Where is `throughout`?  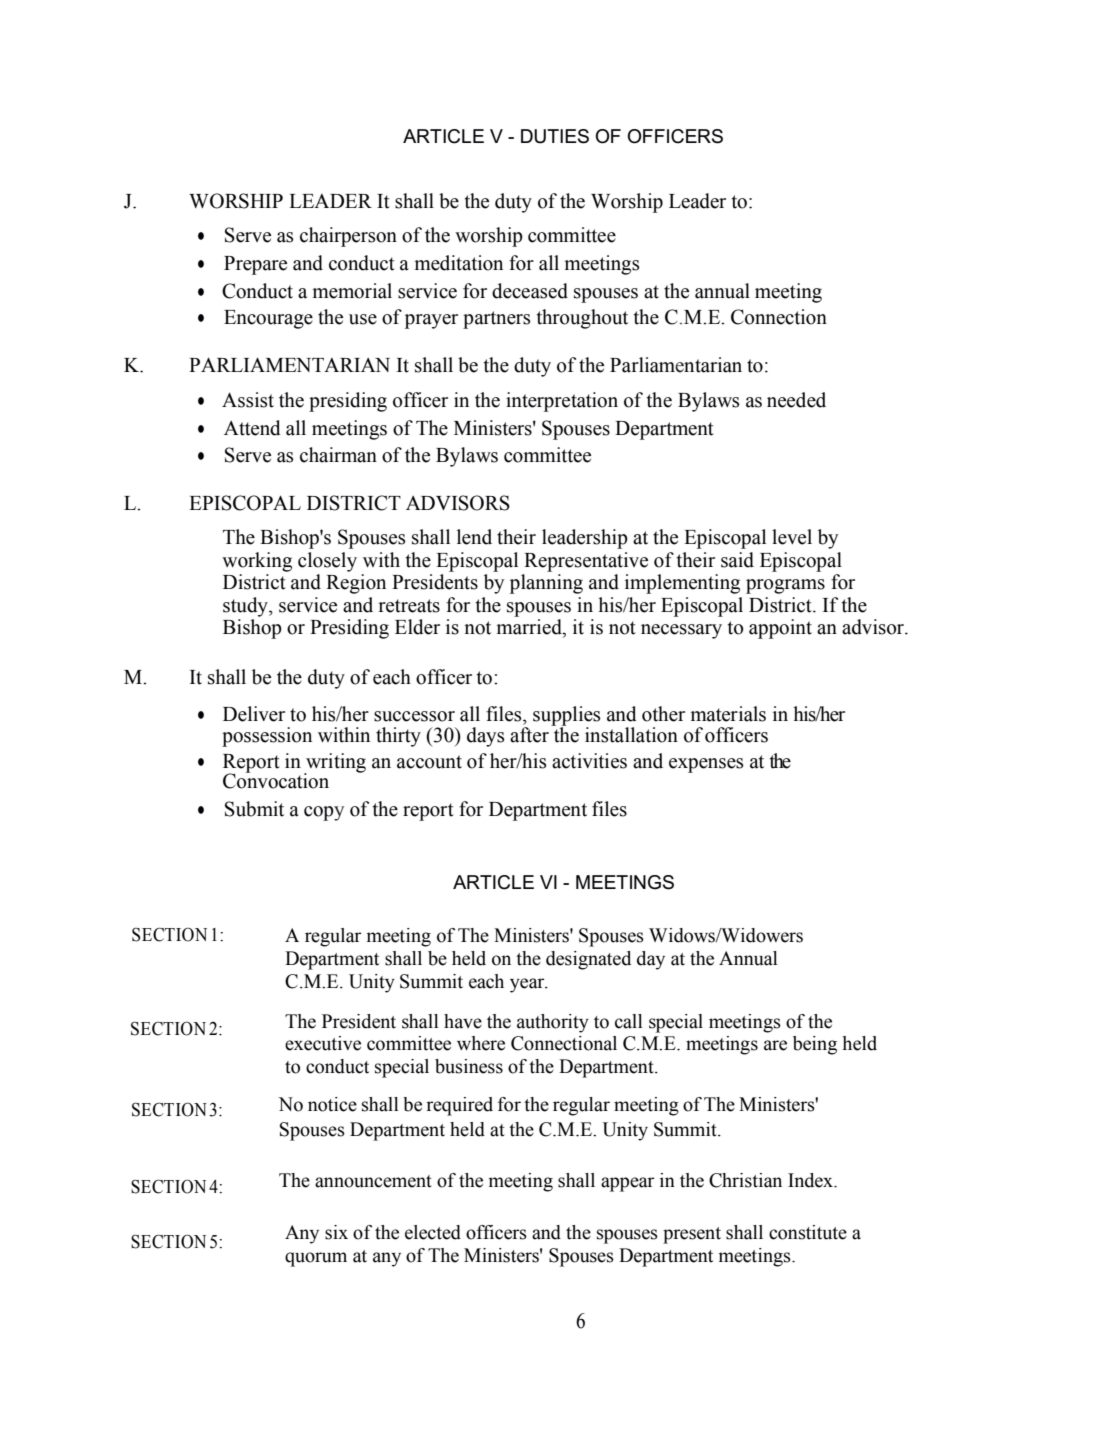
throughout is located at coordinates (582, 319).
